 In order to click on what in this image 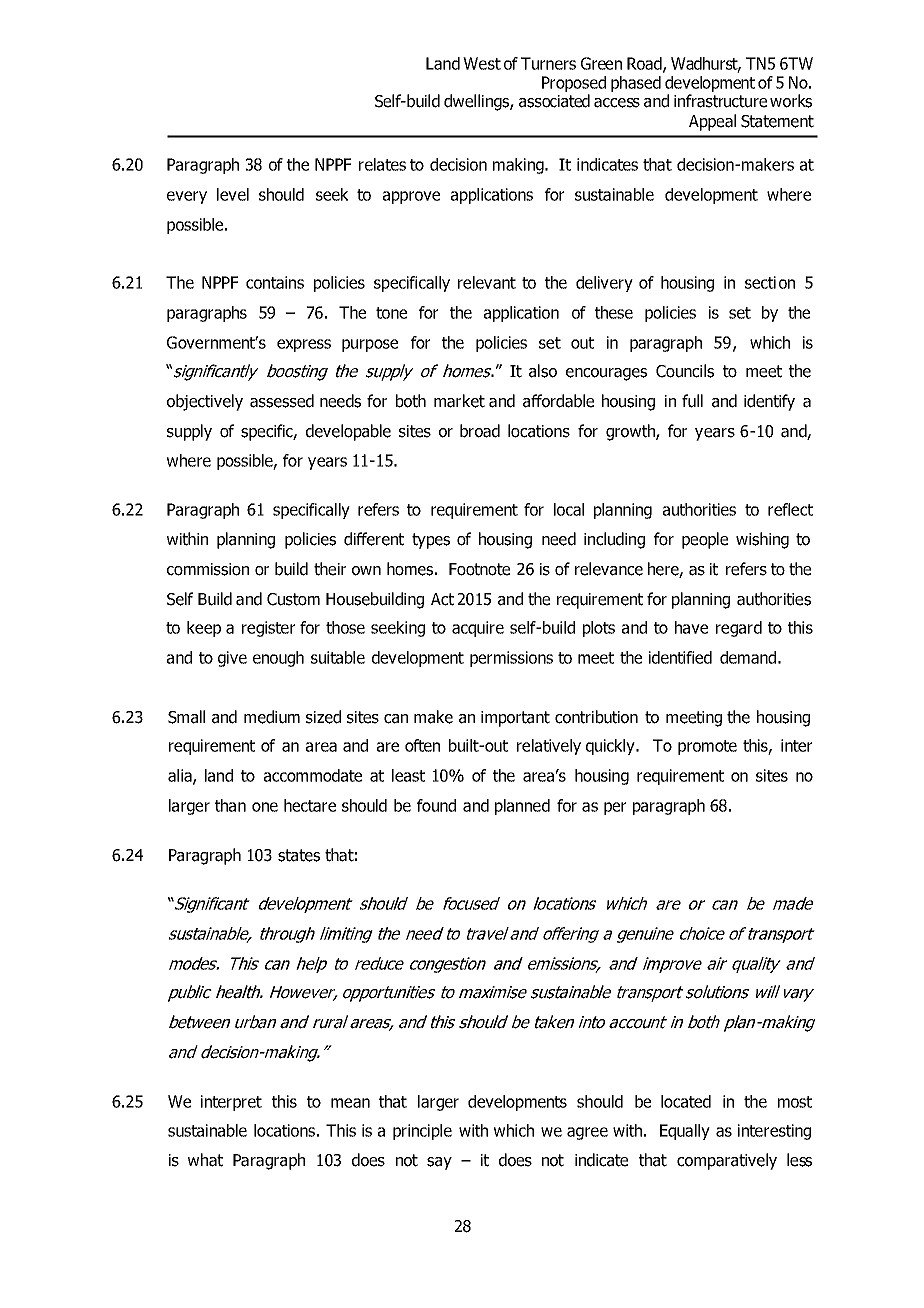, I will do `click(205, 1160)`.
